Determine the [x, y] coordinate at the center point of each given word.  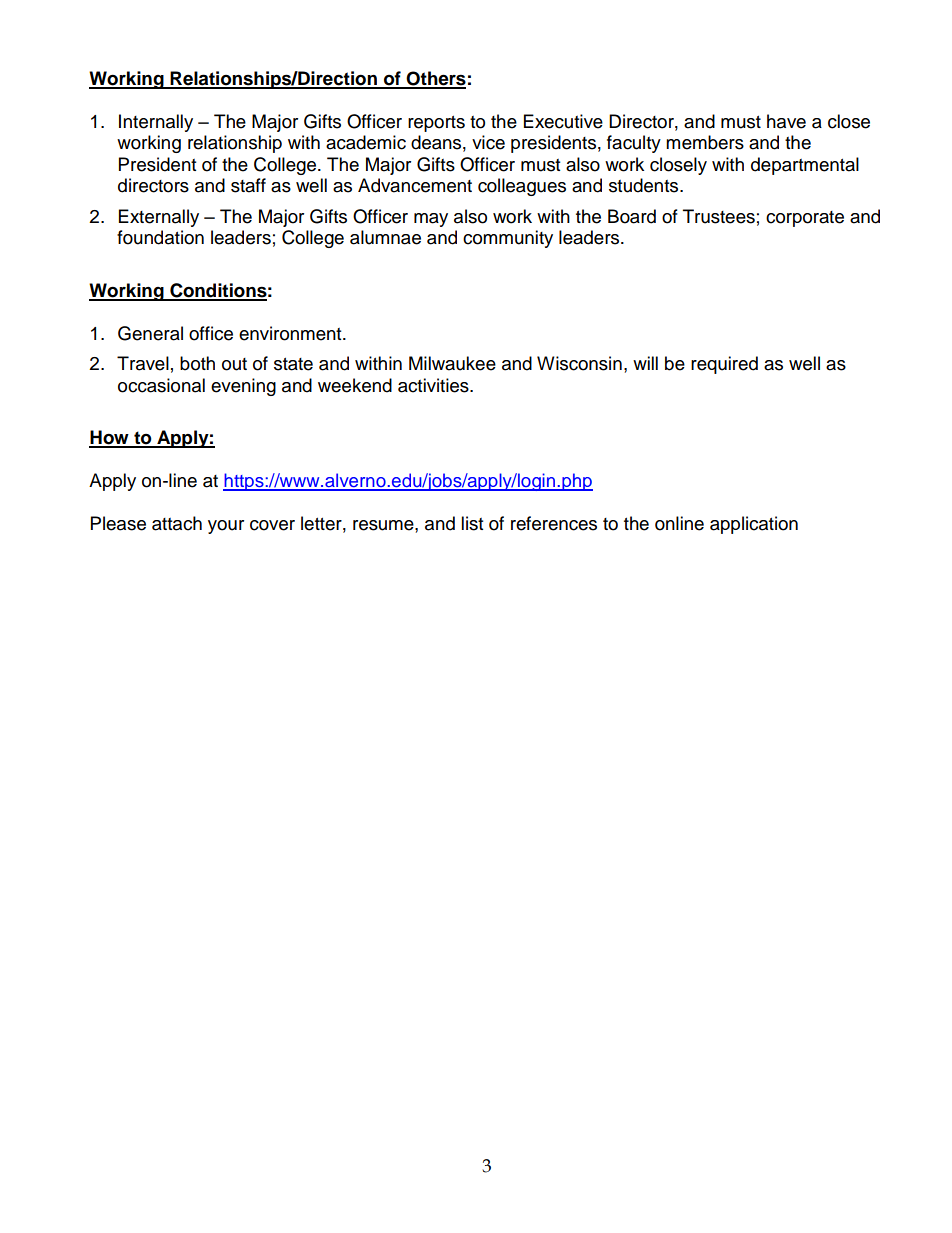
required [724, 365]
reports [436, 124]
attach [177, 523]
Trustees [719, 216]
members [705, 142]
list [472, 523]
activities [434, 385]
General [150, 333]
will [645, 363]
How [110, 438]
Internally [156, 123]
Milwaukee [452, 363]
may [431, 220]
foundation [160, 237]
